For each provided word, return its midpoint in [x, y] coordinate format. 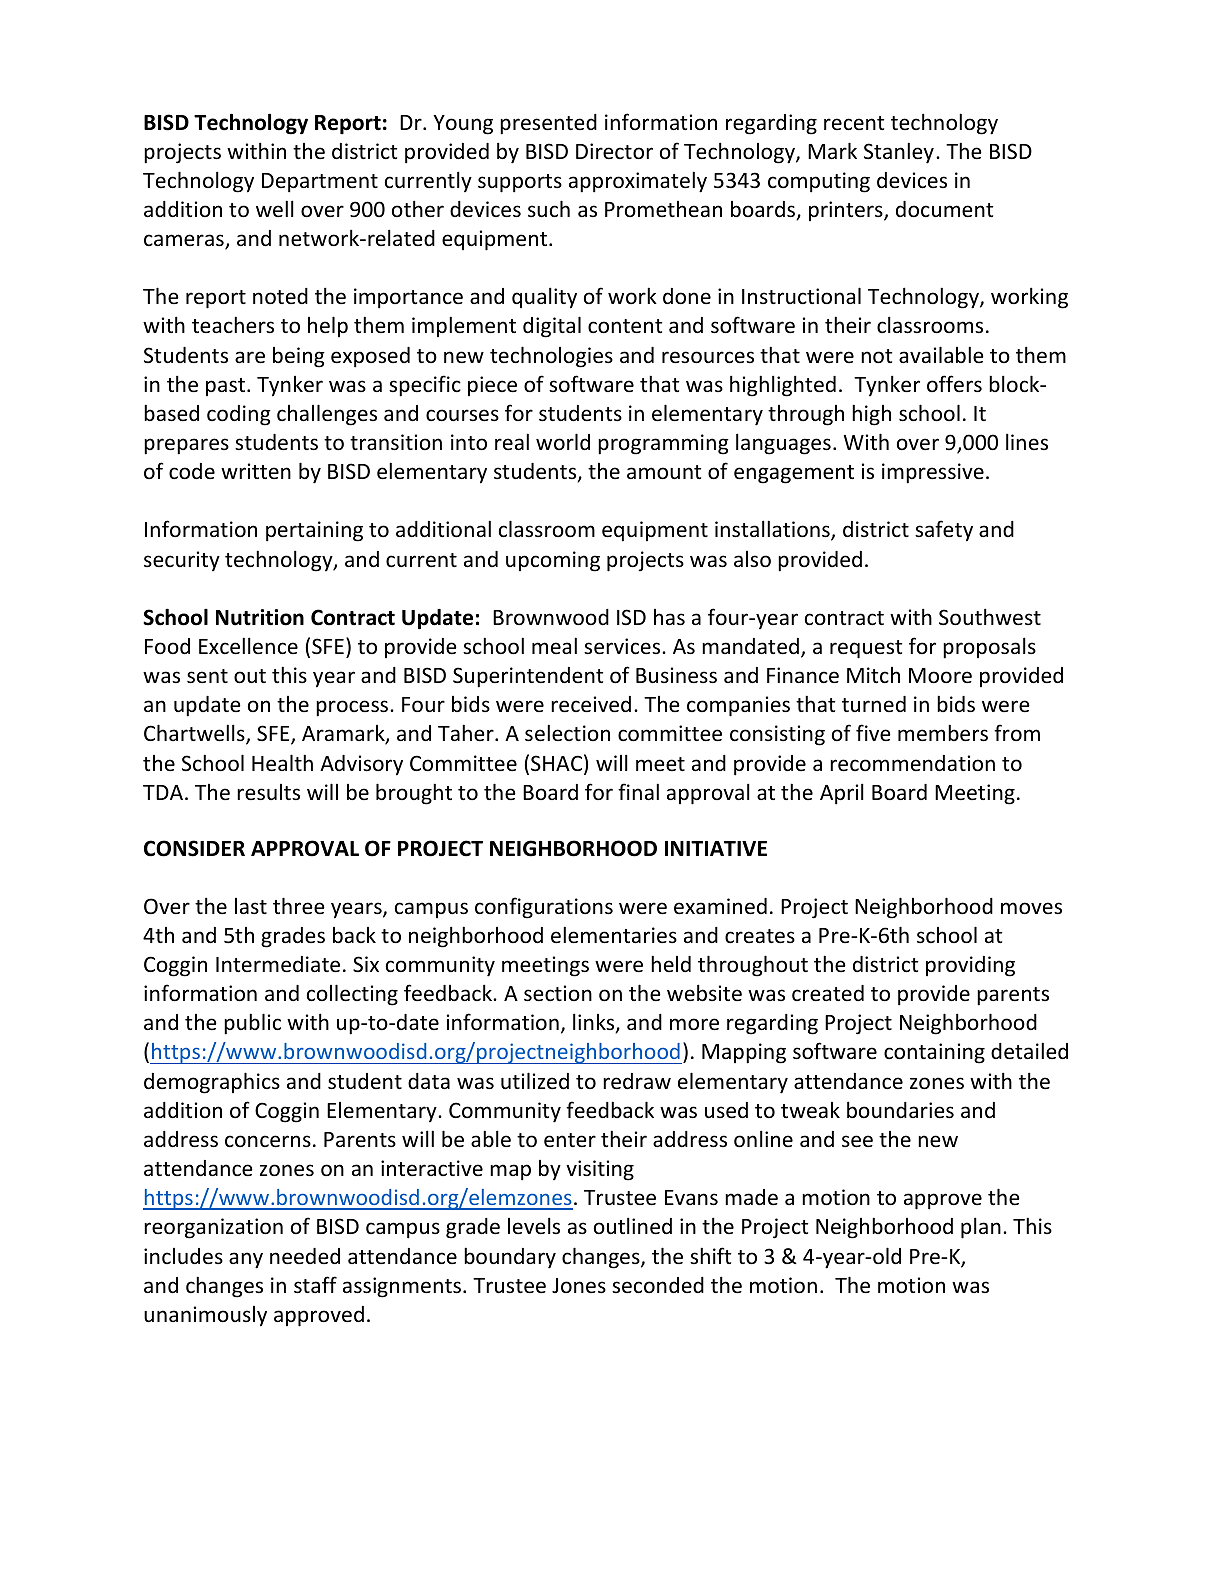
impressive [933, 473]
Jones [579, 1286]
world [563, 441]
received [591, 704]
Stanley [899, 153]
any [246, 1260]
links [595, 1023]
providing [970, 966]
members [943, 733]
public [252, 1024]
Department [320, 183]
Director [614, 151]
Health [282, 763]
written [256, 471]
